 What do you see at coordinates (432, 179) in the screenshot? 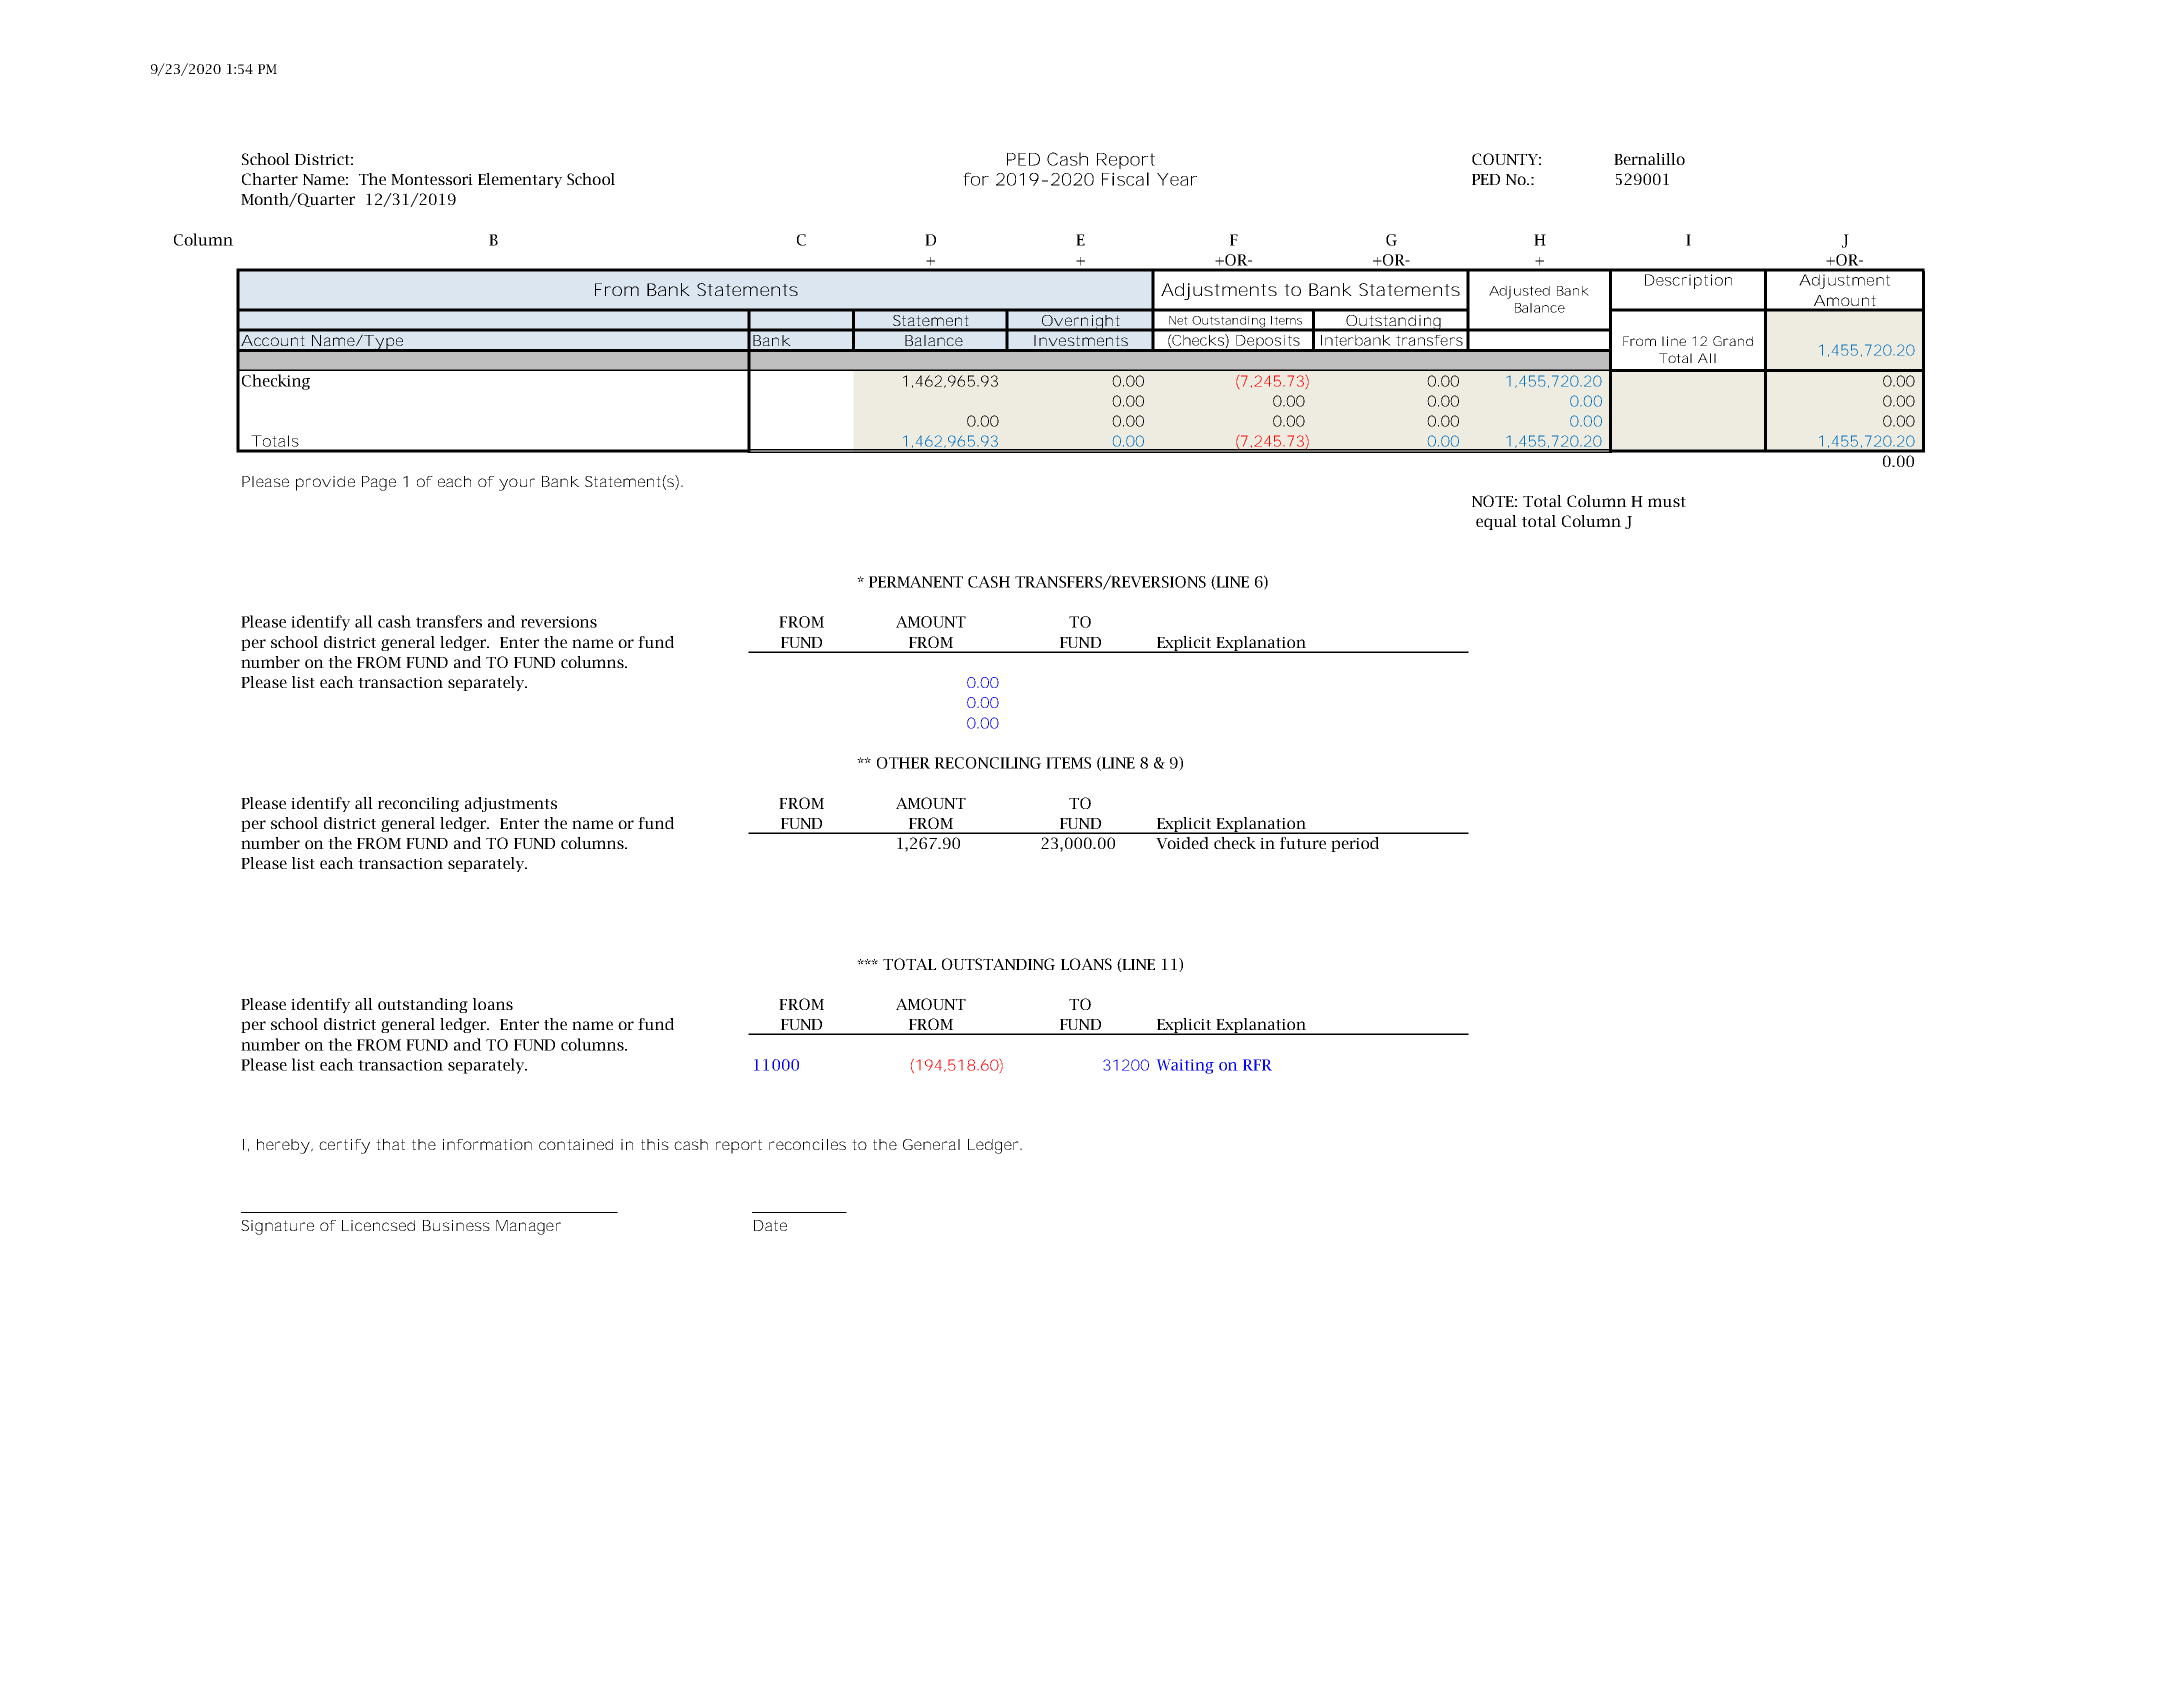
I see `Montessori` at bounding box center [432, 179].
